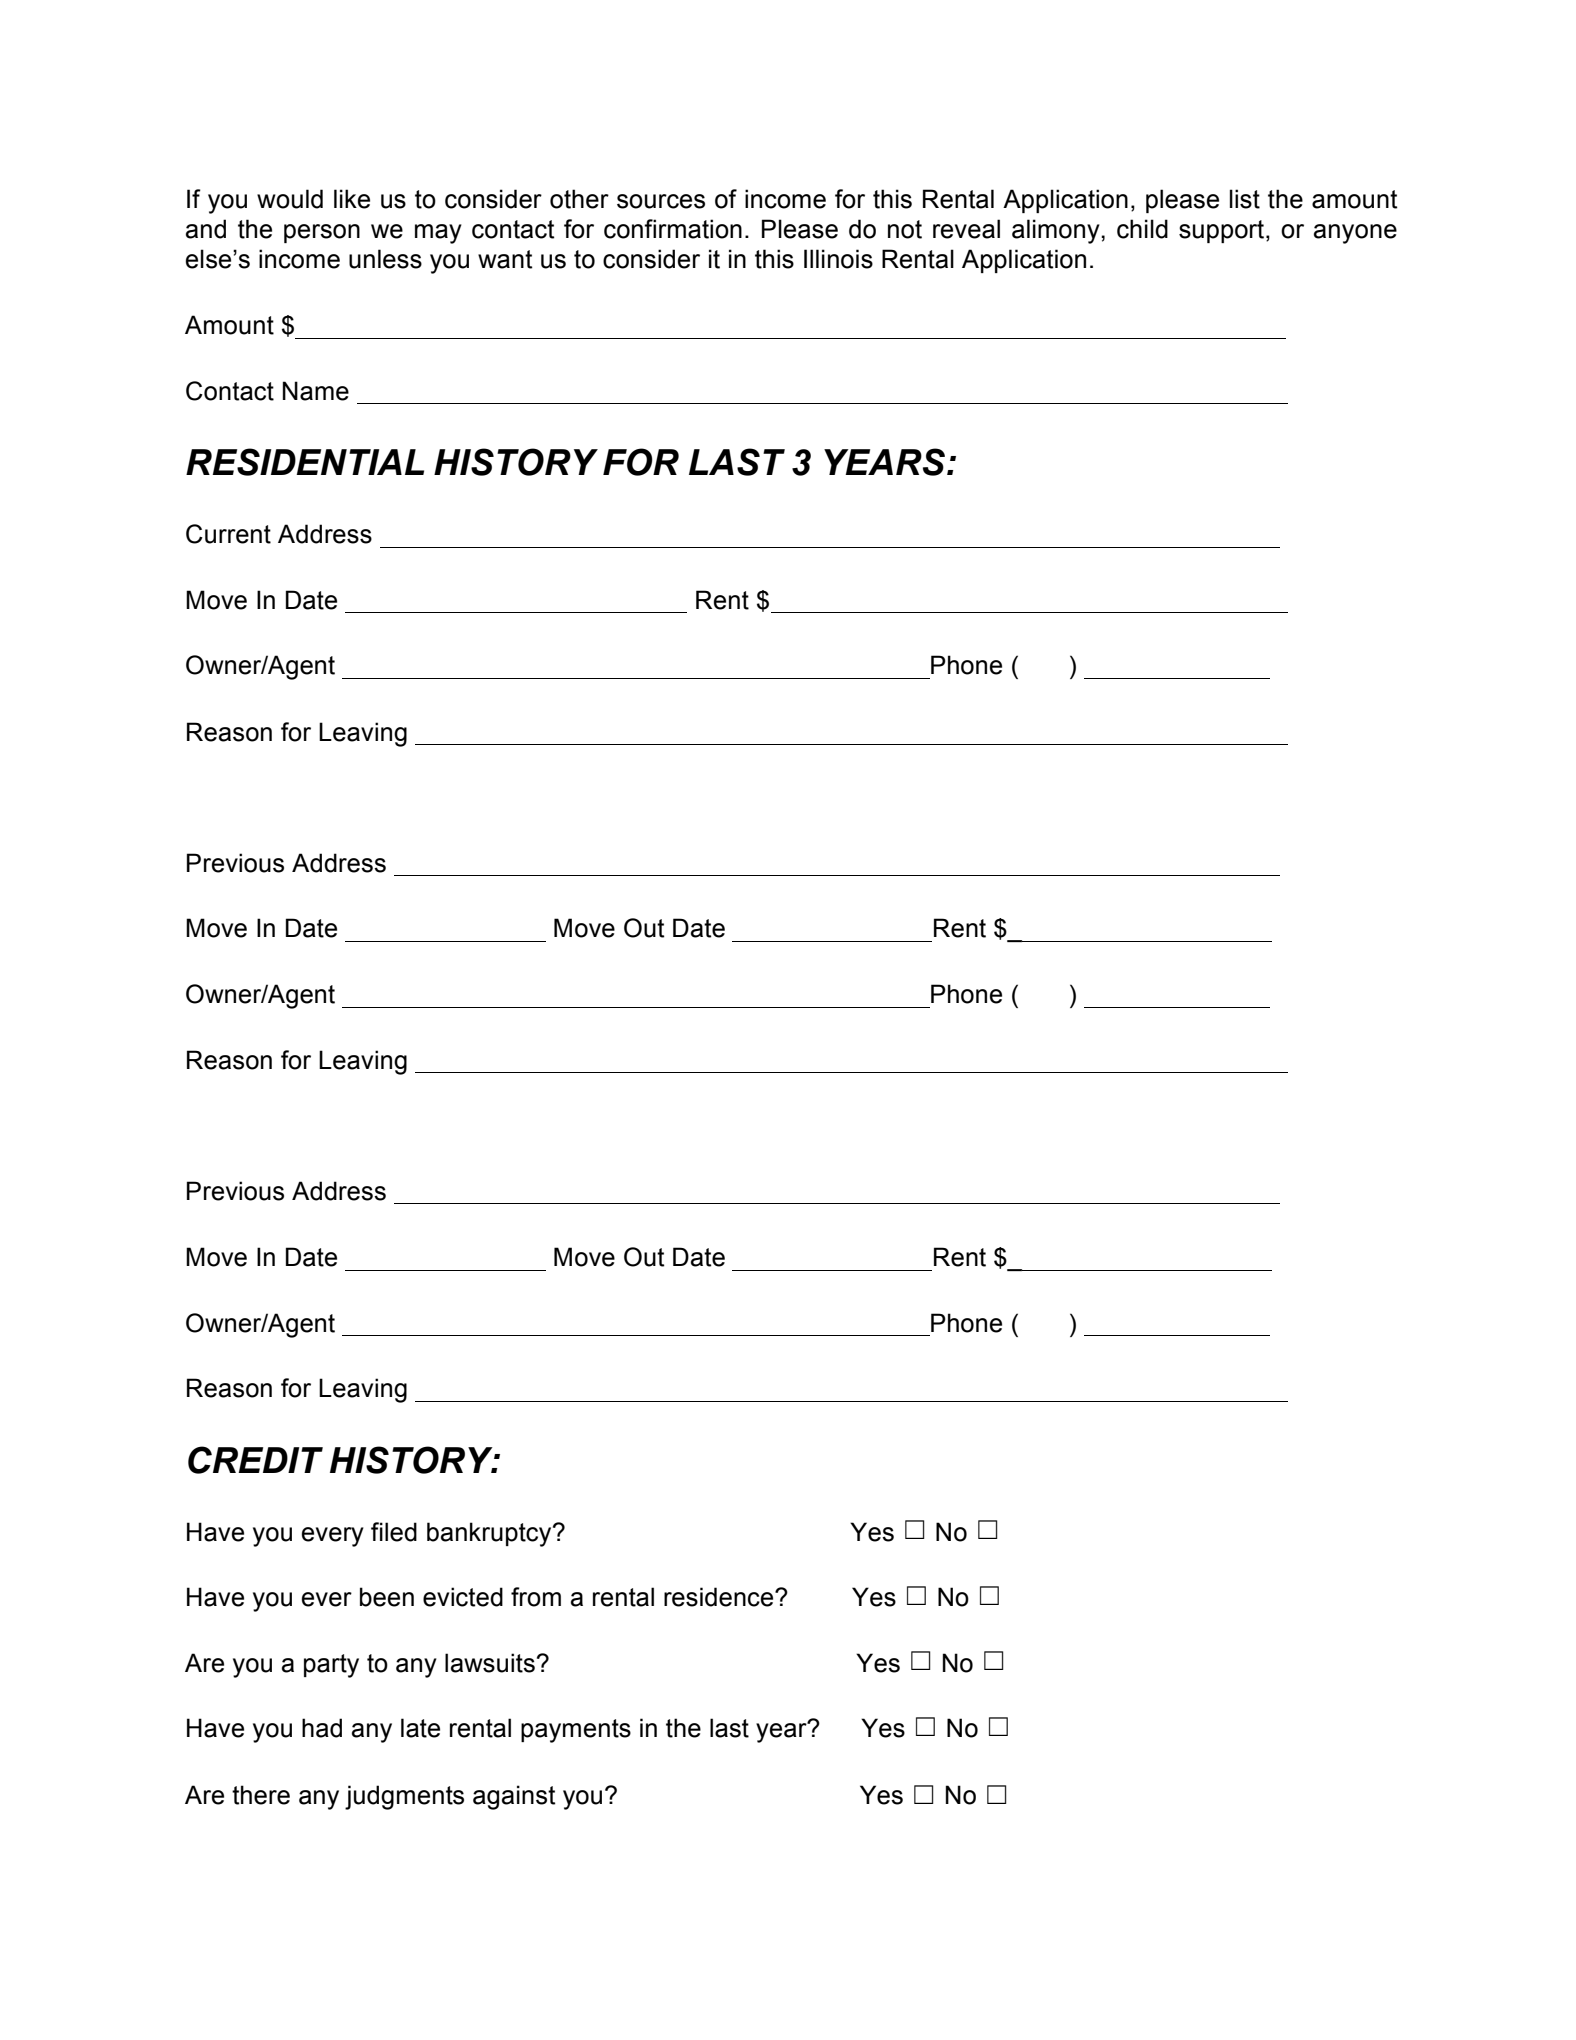  Describe the element at coordinates (305, 462) in the screenshot. I see `RESIDENTIAL` at that location.
